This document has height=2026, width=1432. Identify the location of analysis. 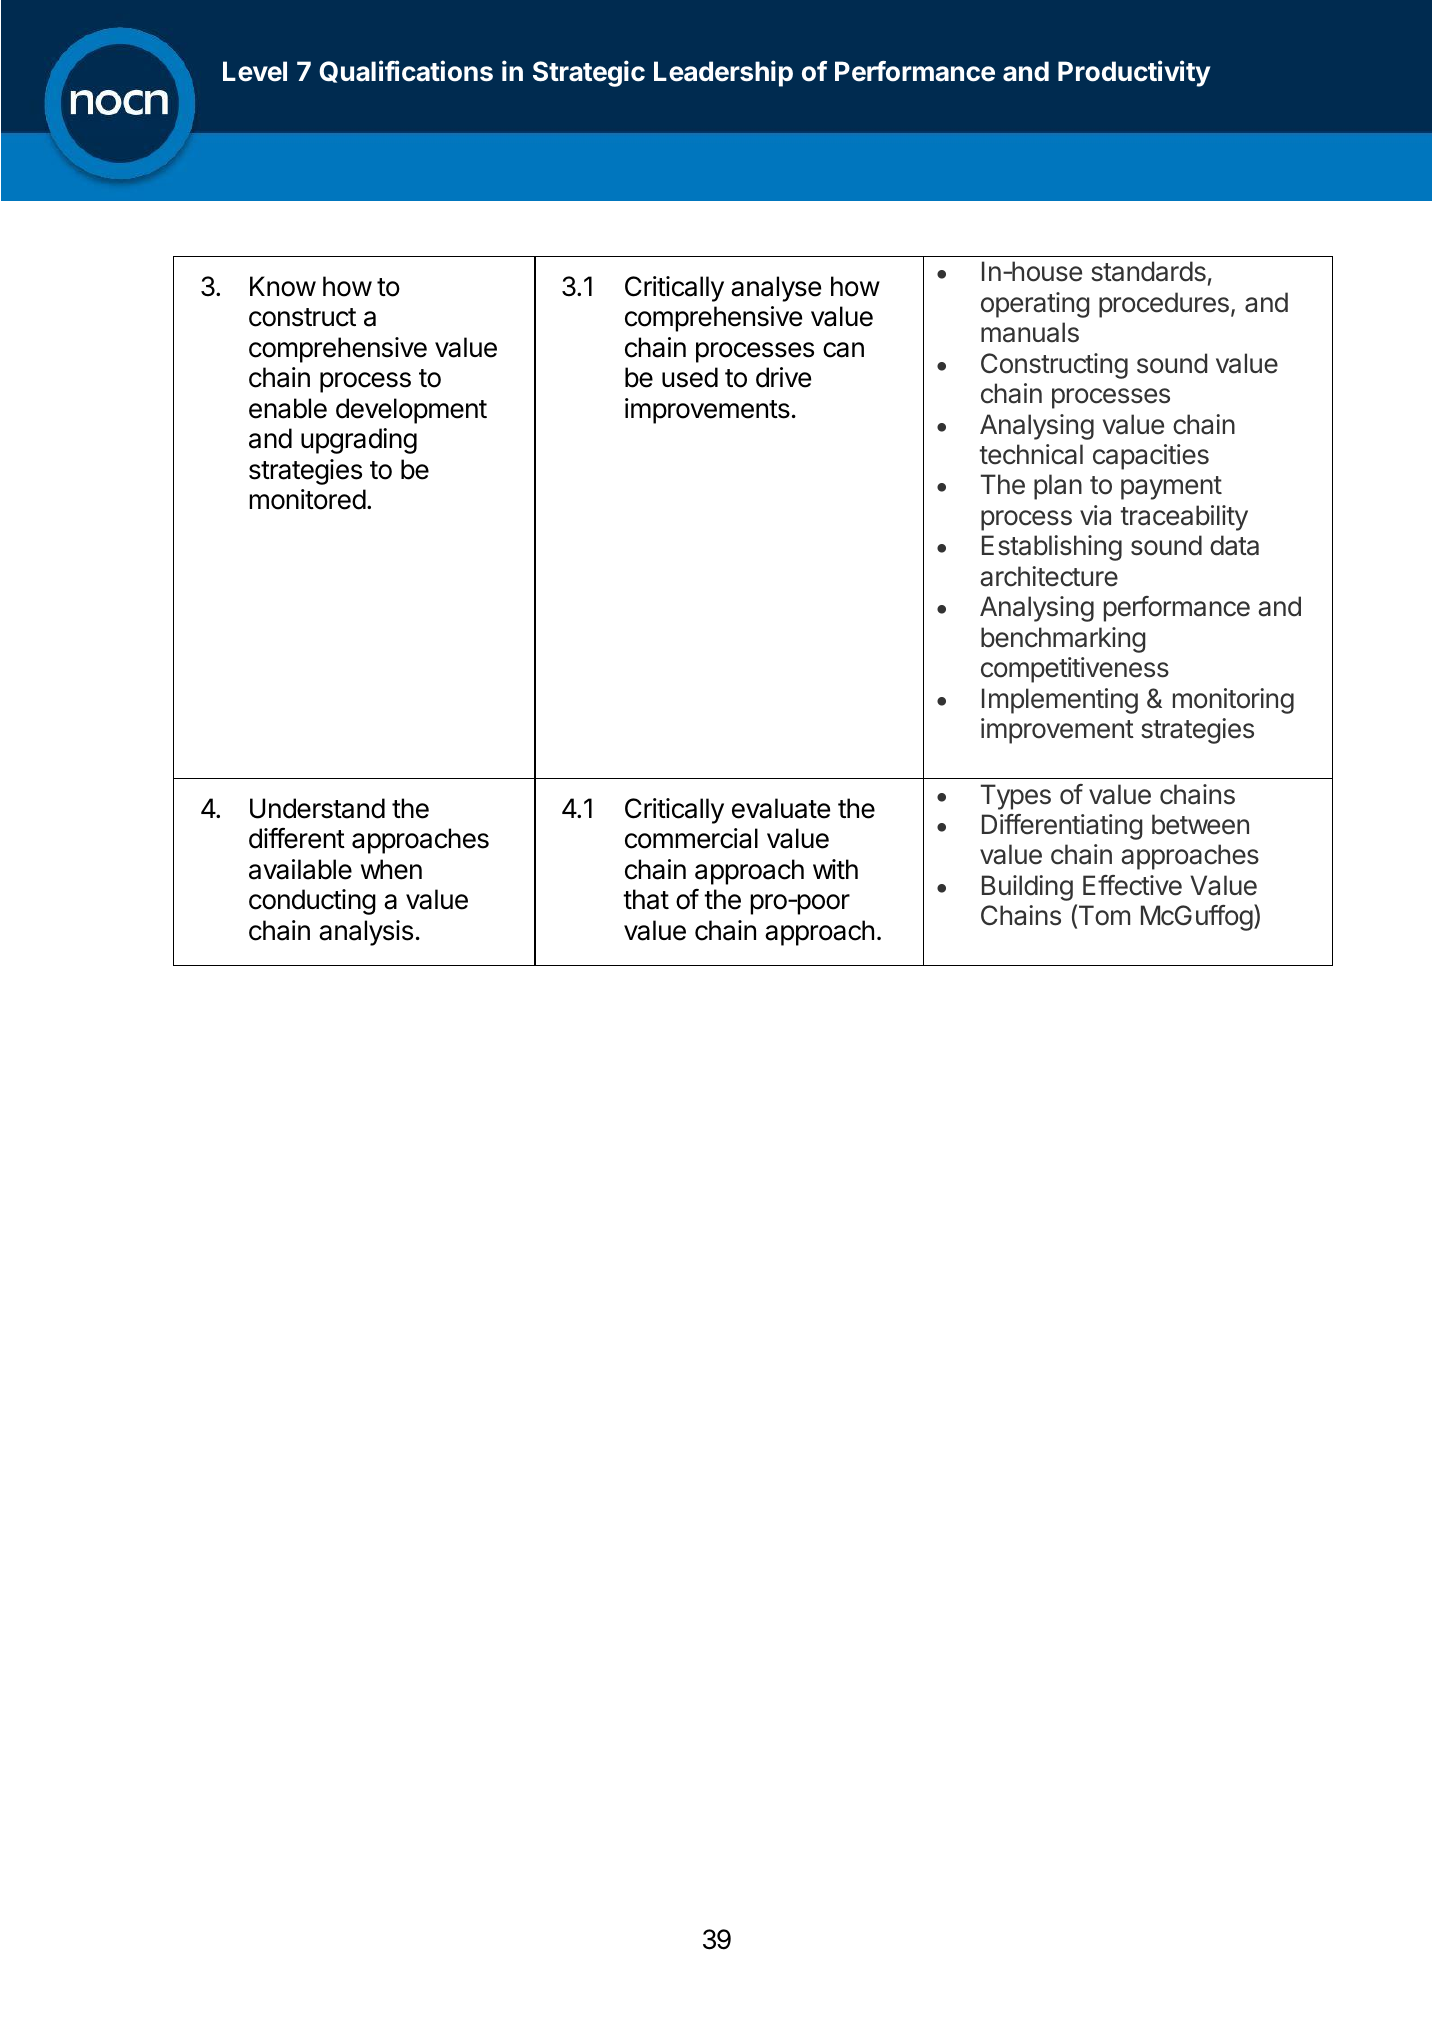
(366, 933).
